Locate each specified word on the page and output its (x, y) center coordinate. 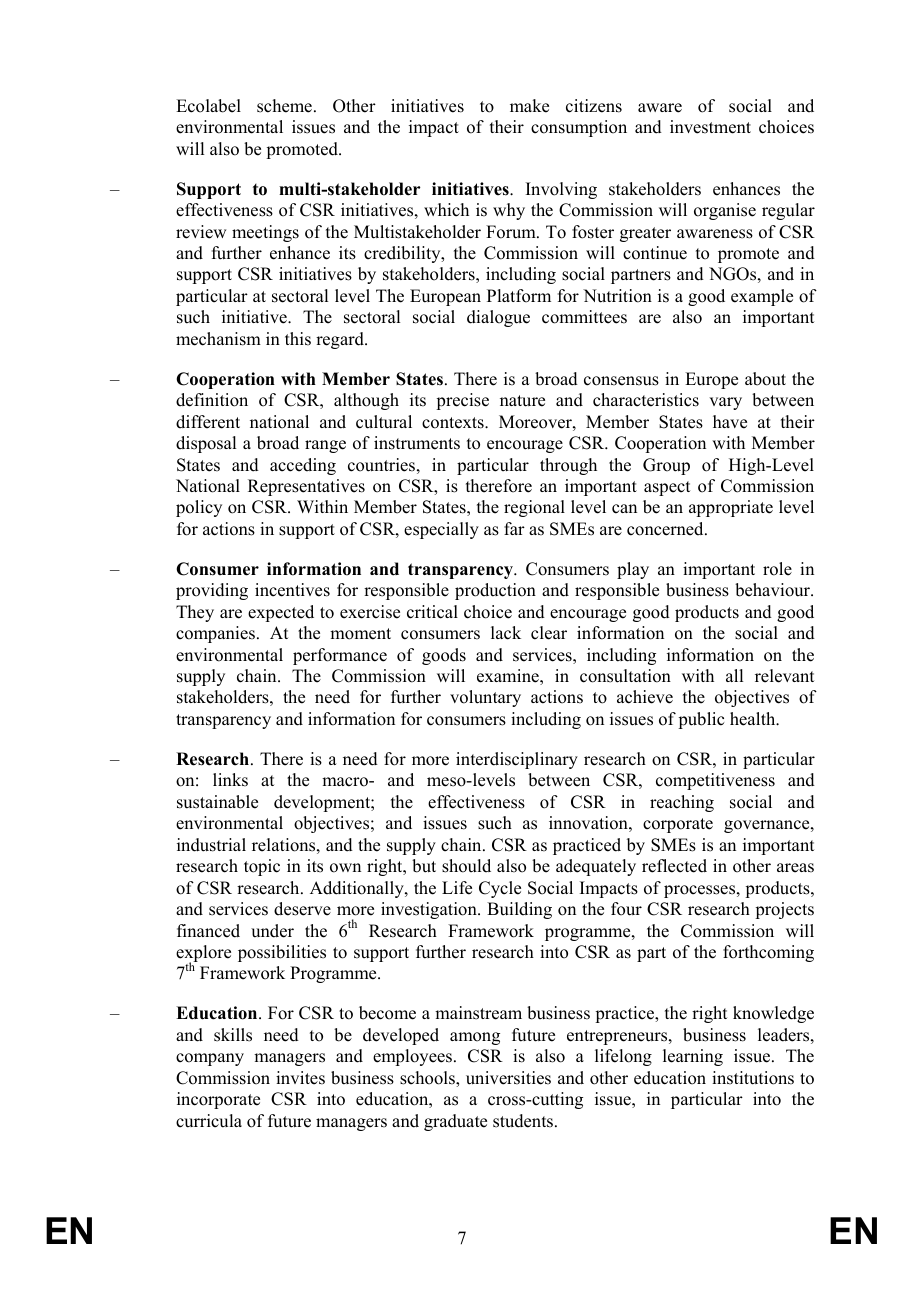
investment (710, 127)
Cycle (500, 889)
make (529, 106)
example (762, 297)
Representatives (306, 487)
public (701, 720)
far (514, 528)
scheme (284, 106)
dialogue (498, 318)
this (298, 339)
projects (784, 910)
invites (300, 1078)
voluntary (485, 698)
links (230, 780)
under (272, 931)
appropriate (731, 508)
